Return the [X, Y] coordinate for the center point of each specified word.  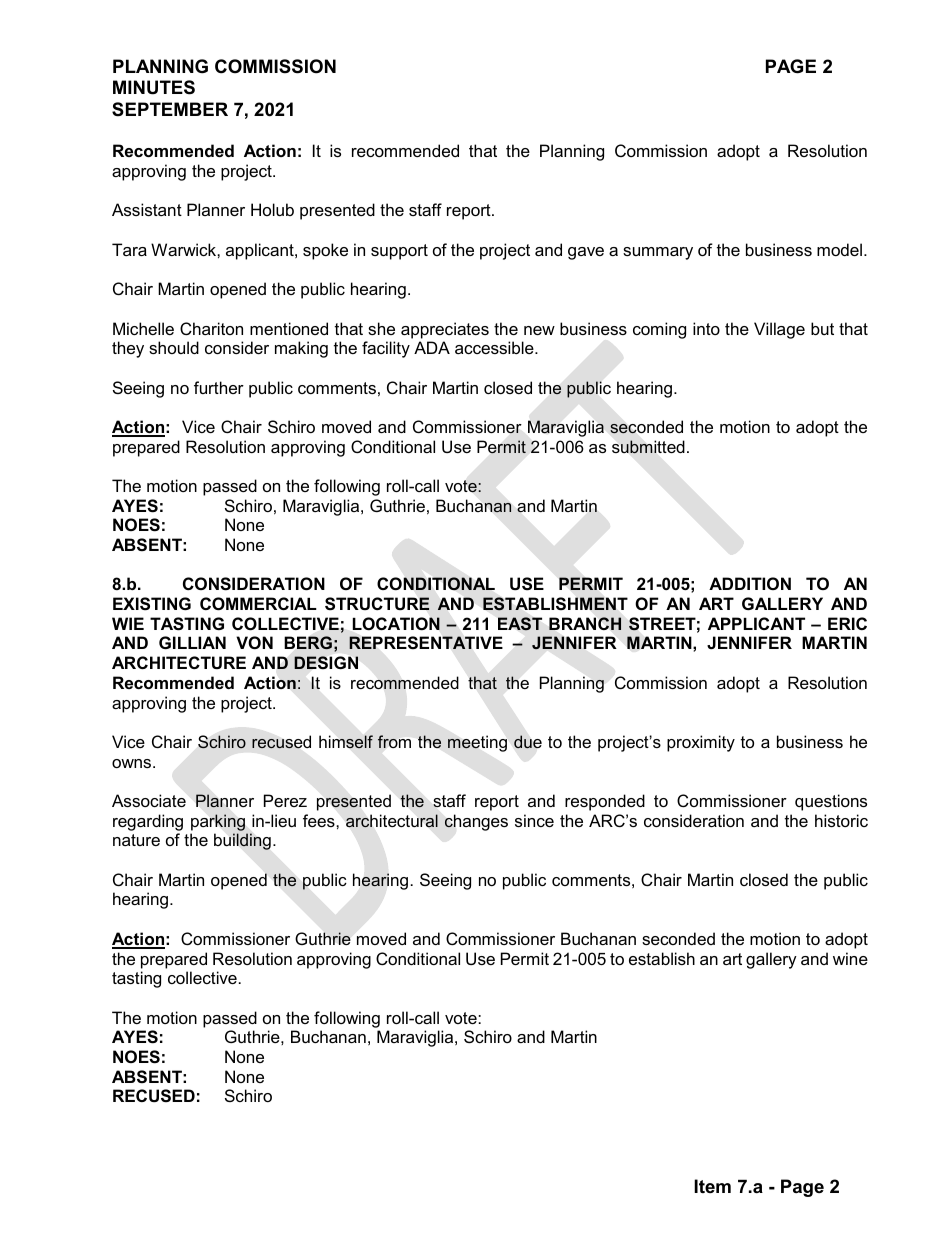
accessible [495, 347]
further [219, 387]
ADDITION [750, 583]
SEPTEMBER [170, 109]
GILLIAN [192, 642]
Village [779, 330]
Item [712, 1186]
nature [136, 840]
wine [850, 958]
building [242, 841]
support [399, 252]
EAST [520, 623]
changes [476, 822]
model [841, 249]
